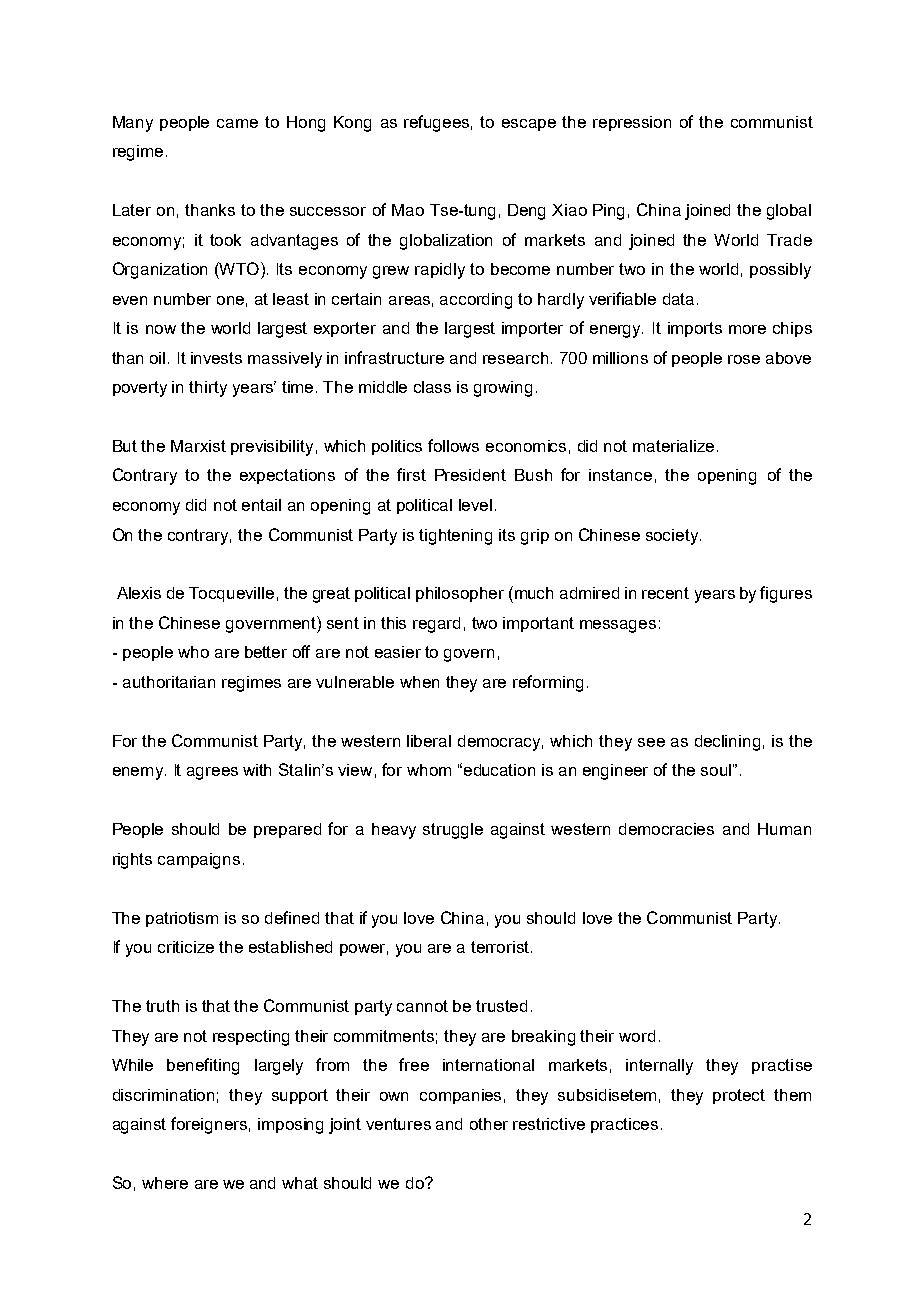 The width and height of the page is (924, 1308). I want to click on foreigners, so click(209, 1125).
